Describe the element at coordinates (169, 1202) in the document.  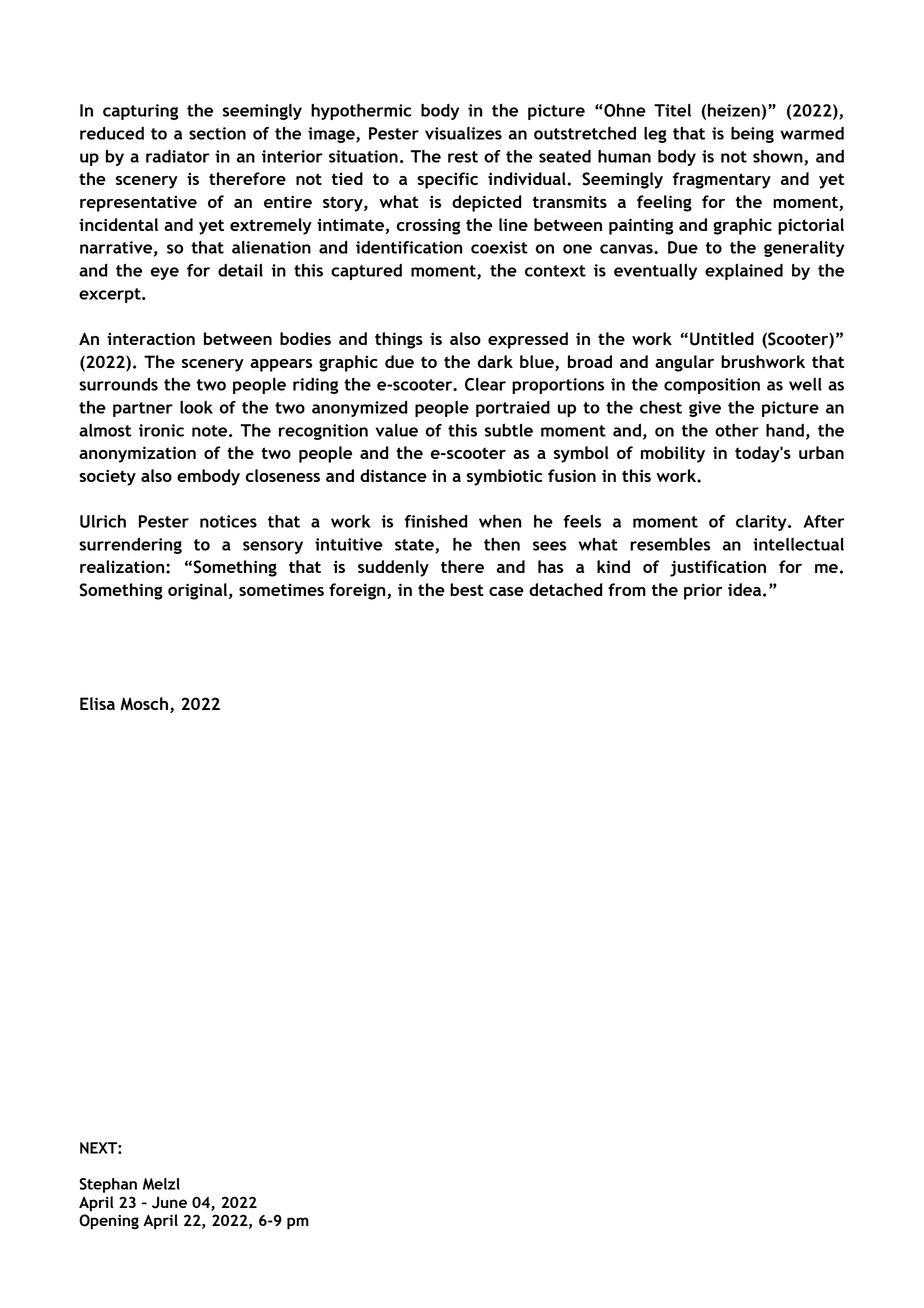
I see `June` at that location.
